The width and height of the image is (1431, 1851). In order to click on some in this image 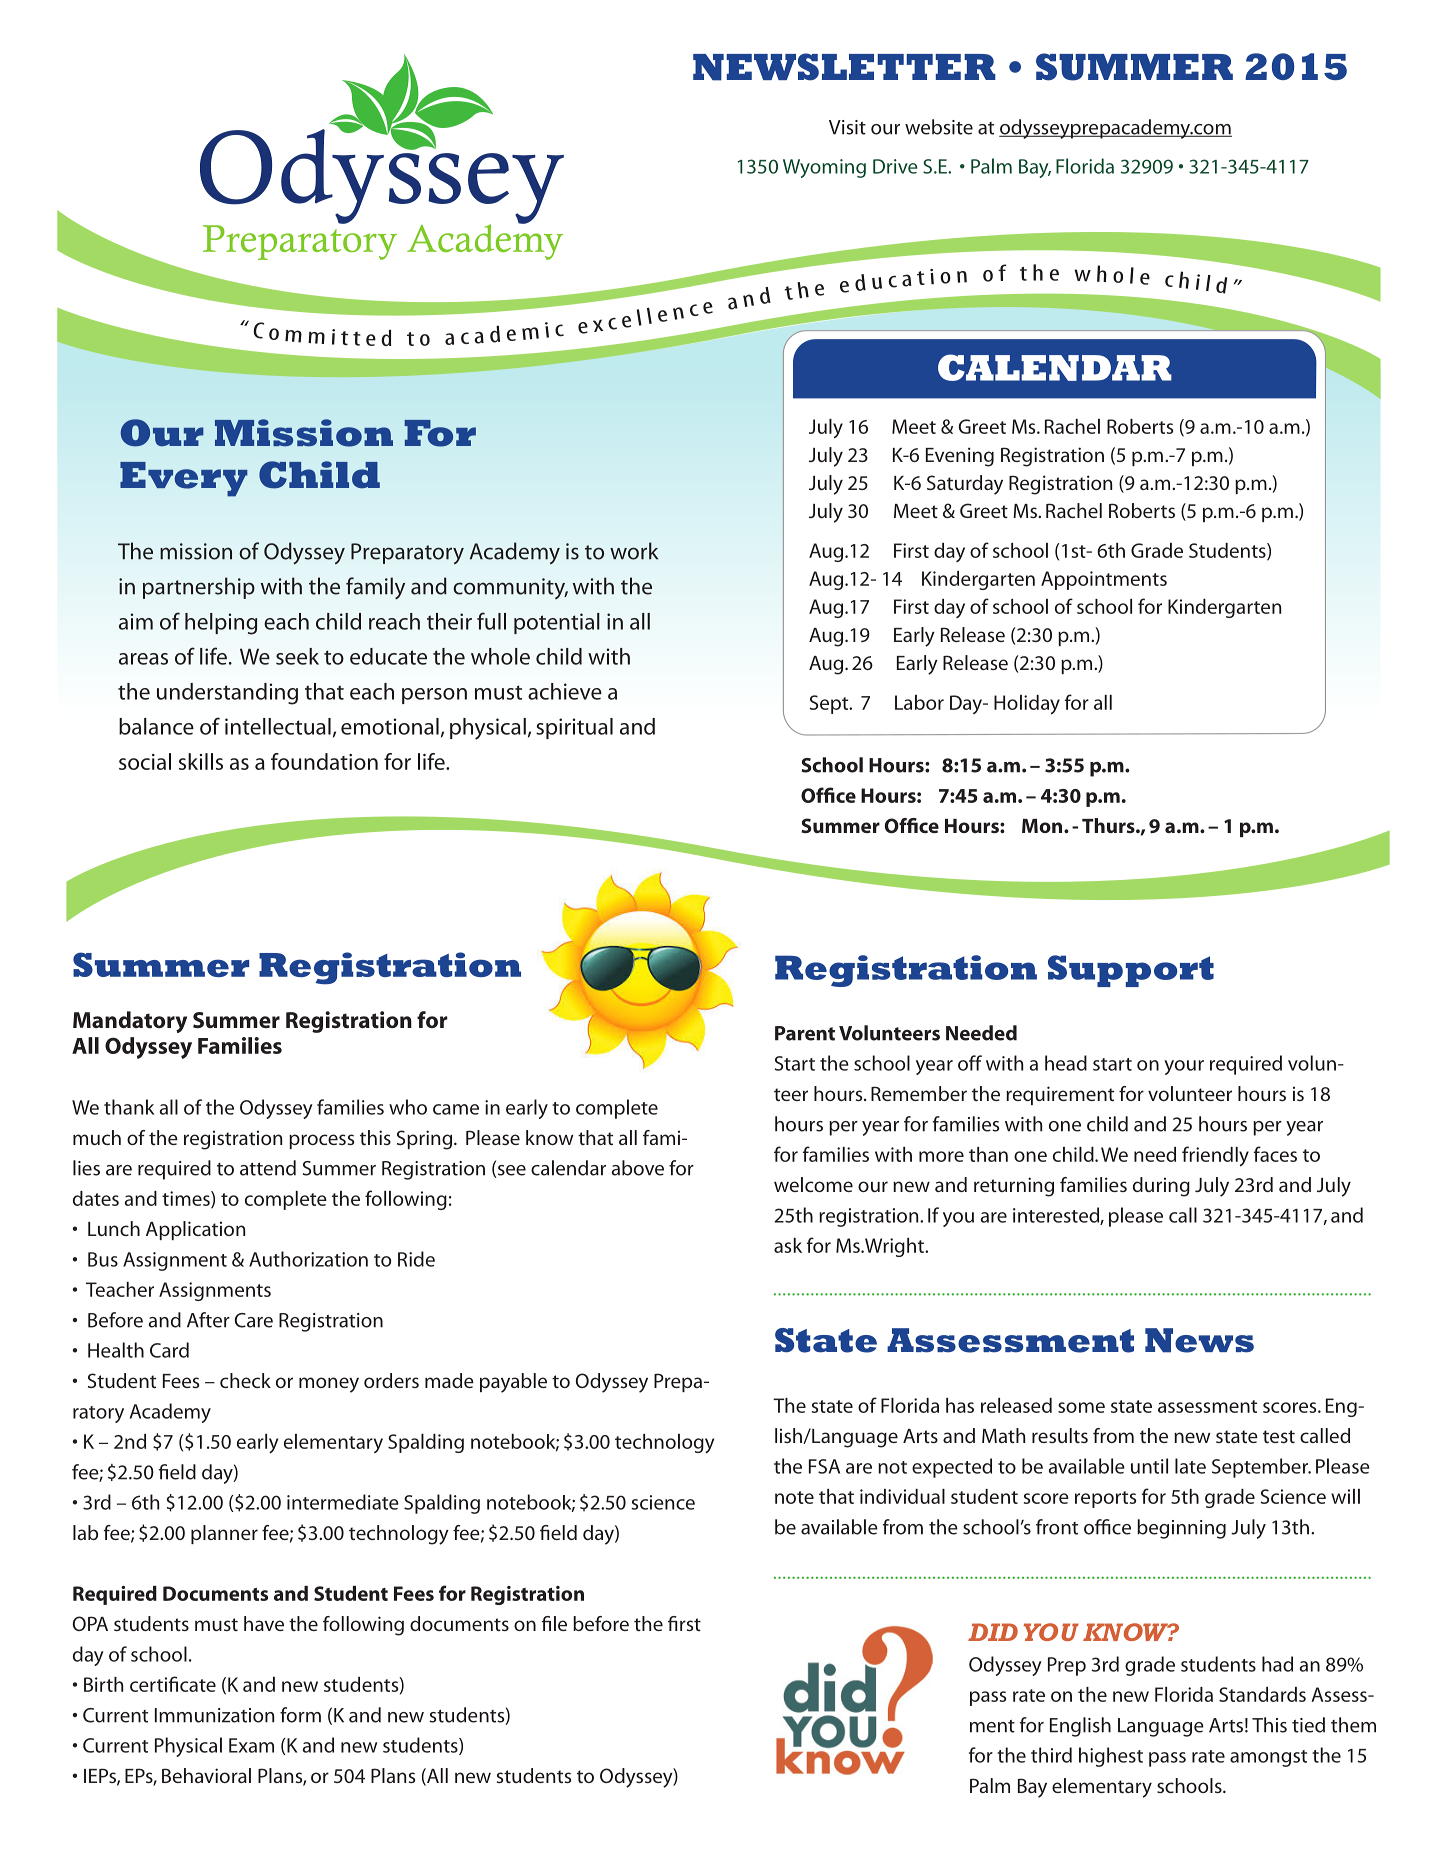, I will do `click(1081, 1407)`.
